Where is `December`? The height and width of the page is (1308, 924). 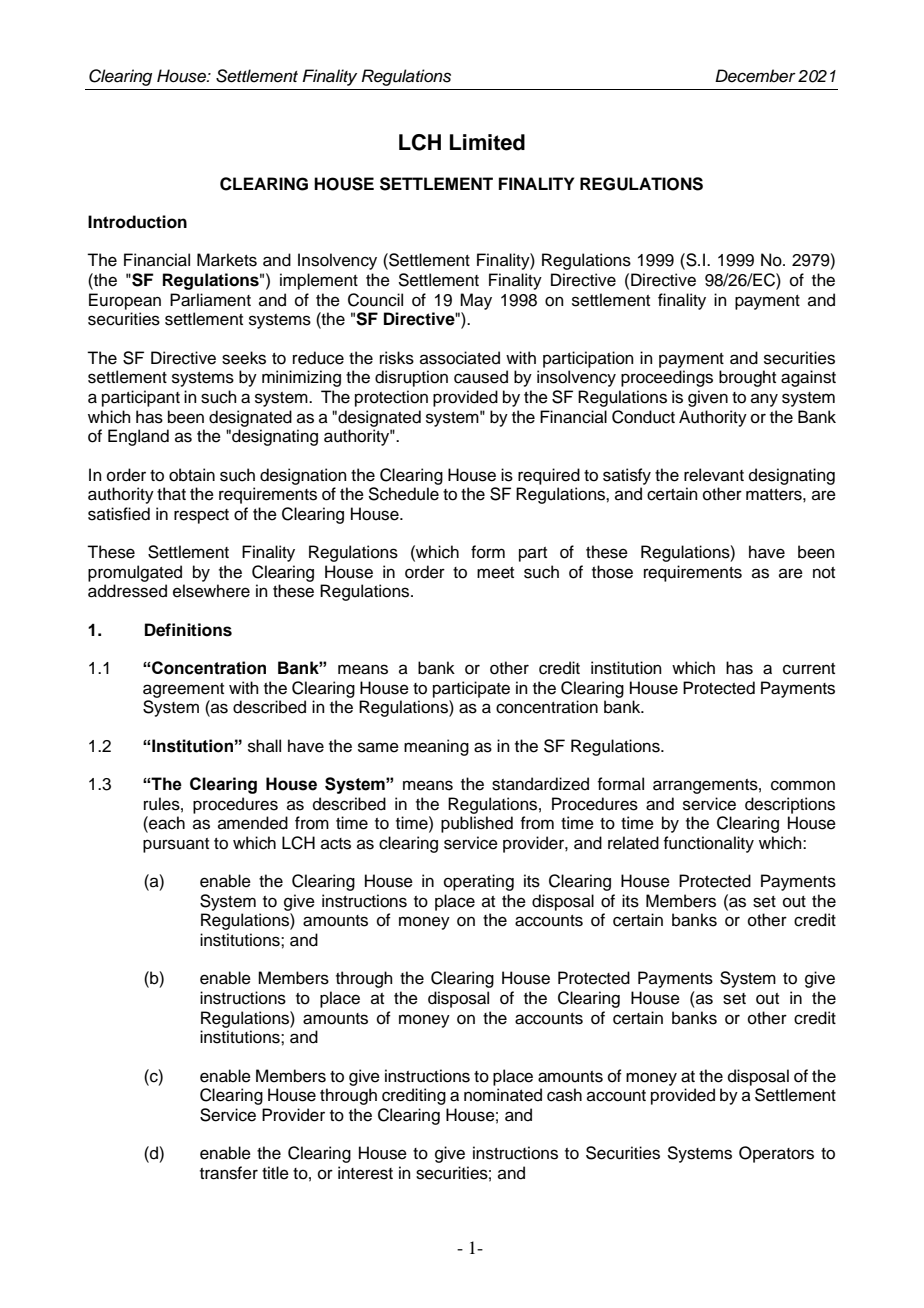
December is located at coordinates (755, 76).
